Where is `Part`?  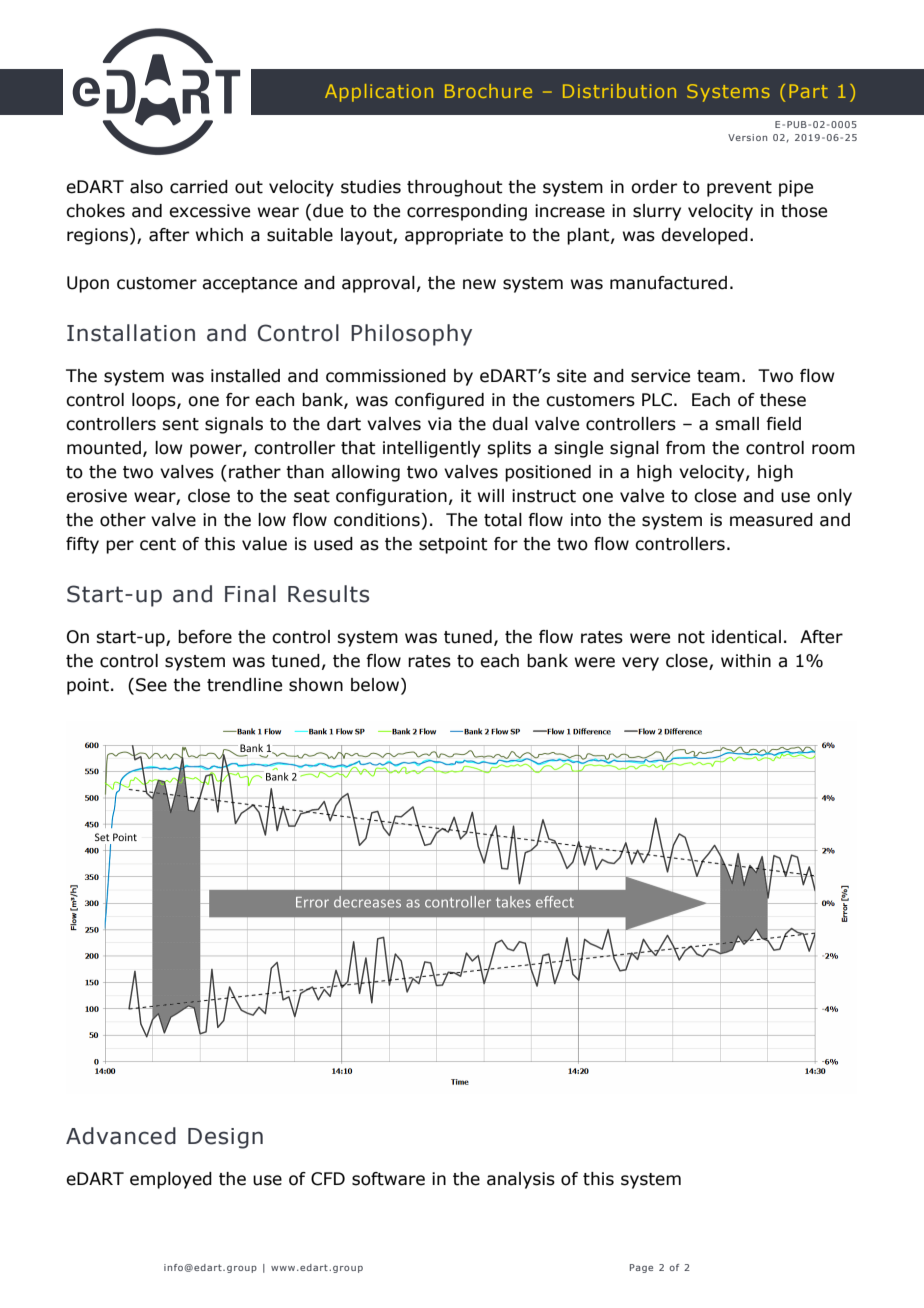
Part is located at coordinates (808, 91).
